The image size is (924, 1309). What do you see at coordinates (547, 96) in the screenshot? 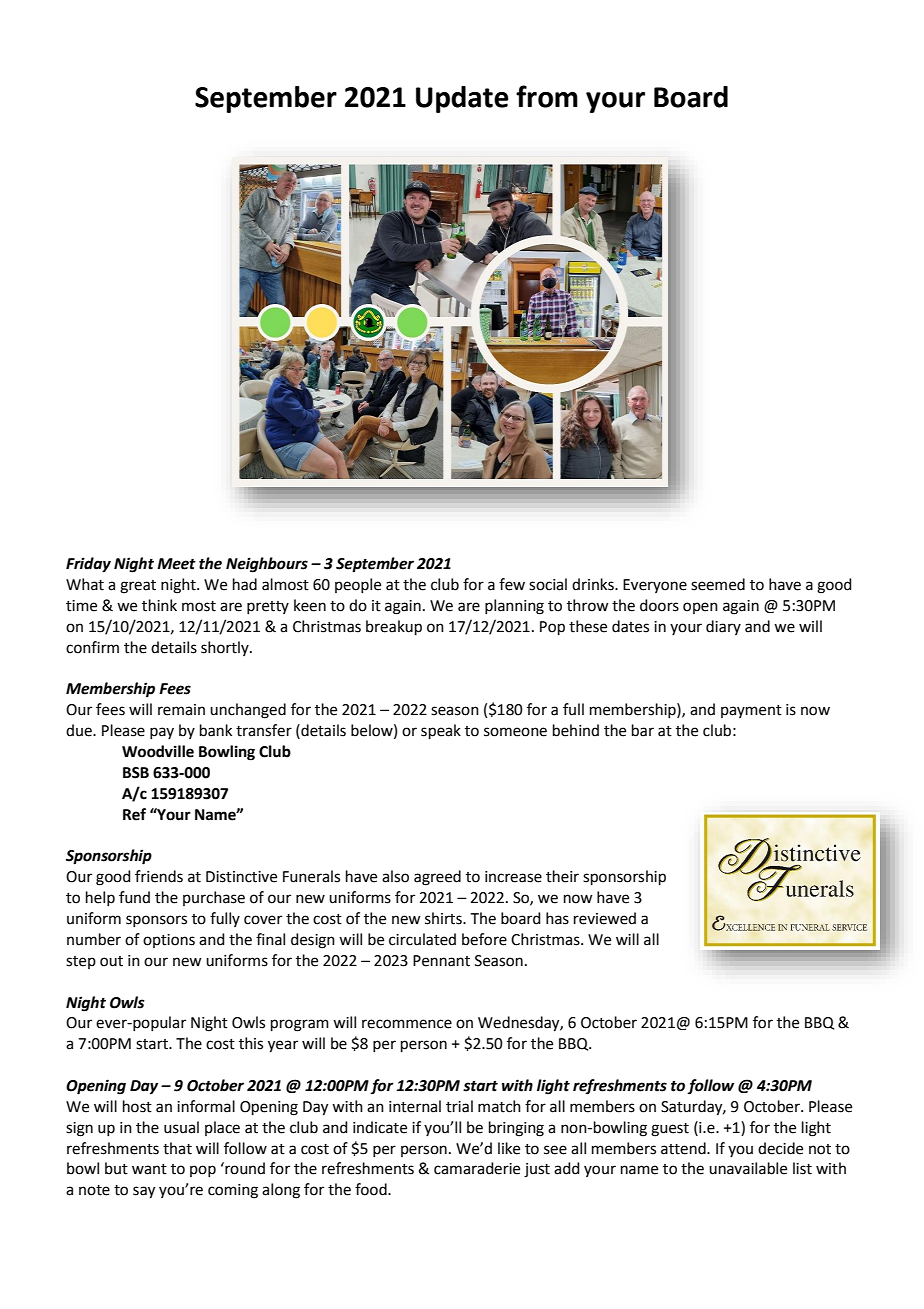
I see `from` at bounding box center [547, 96].
